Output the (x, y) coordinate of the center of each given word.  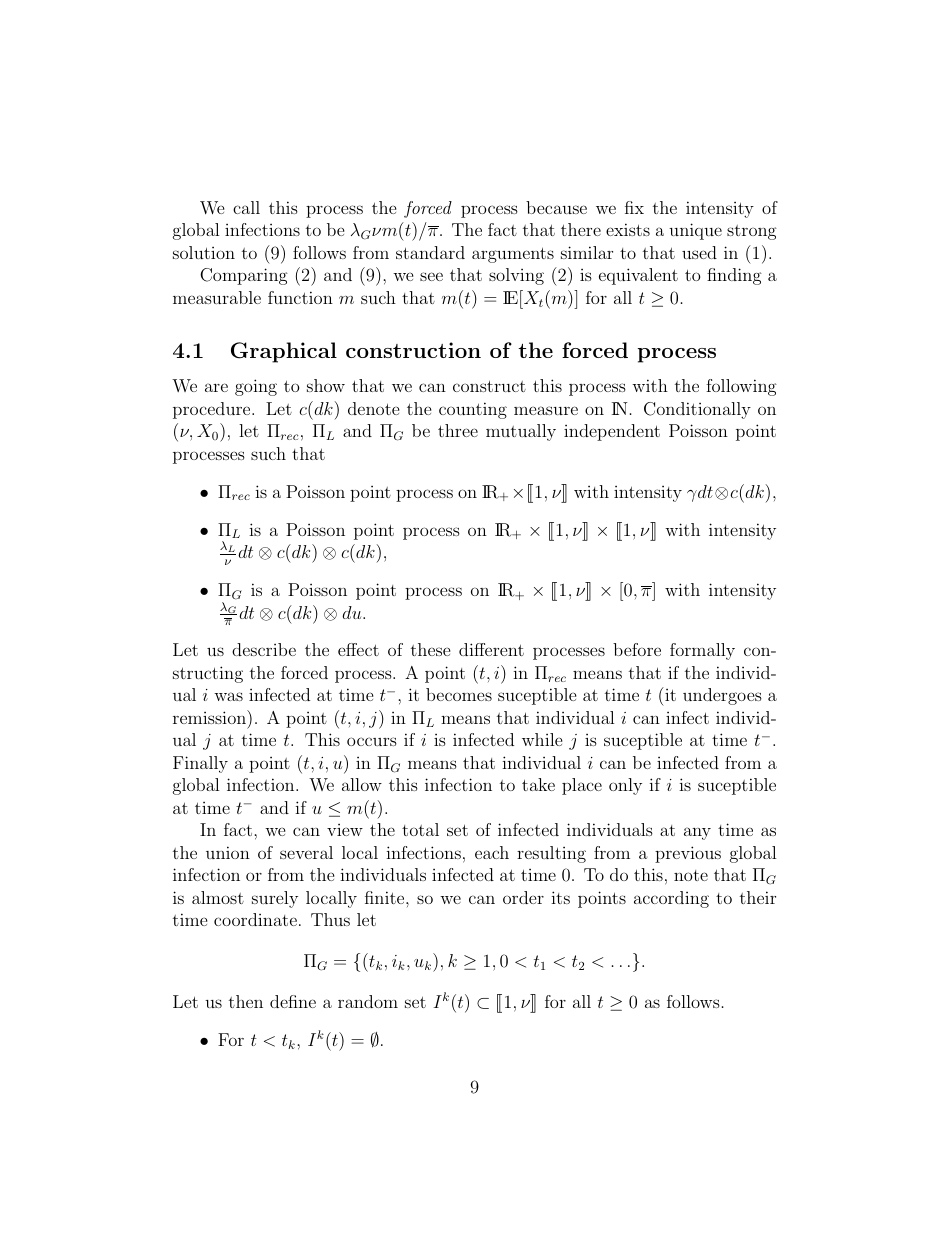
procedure (213, 410)
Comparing (244, 276)
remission (210, 717)
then (246, 1001)
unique (695, 231)
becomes (459, 694)
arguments (513, 255)
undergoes (722, 696)
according (671, 899)
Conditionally (697, 410)
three (458, 430)
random (368, 1001)
